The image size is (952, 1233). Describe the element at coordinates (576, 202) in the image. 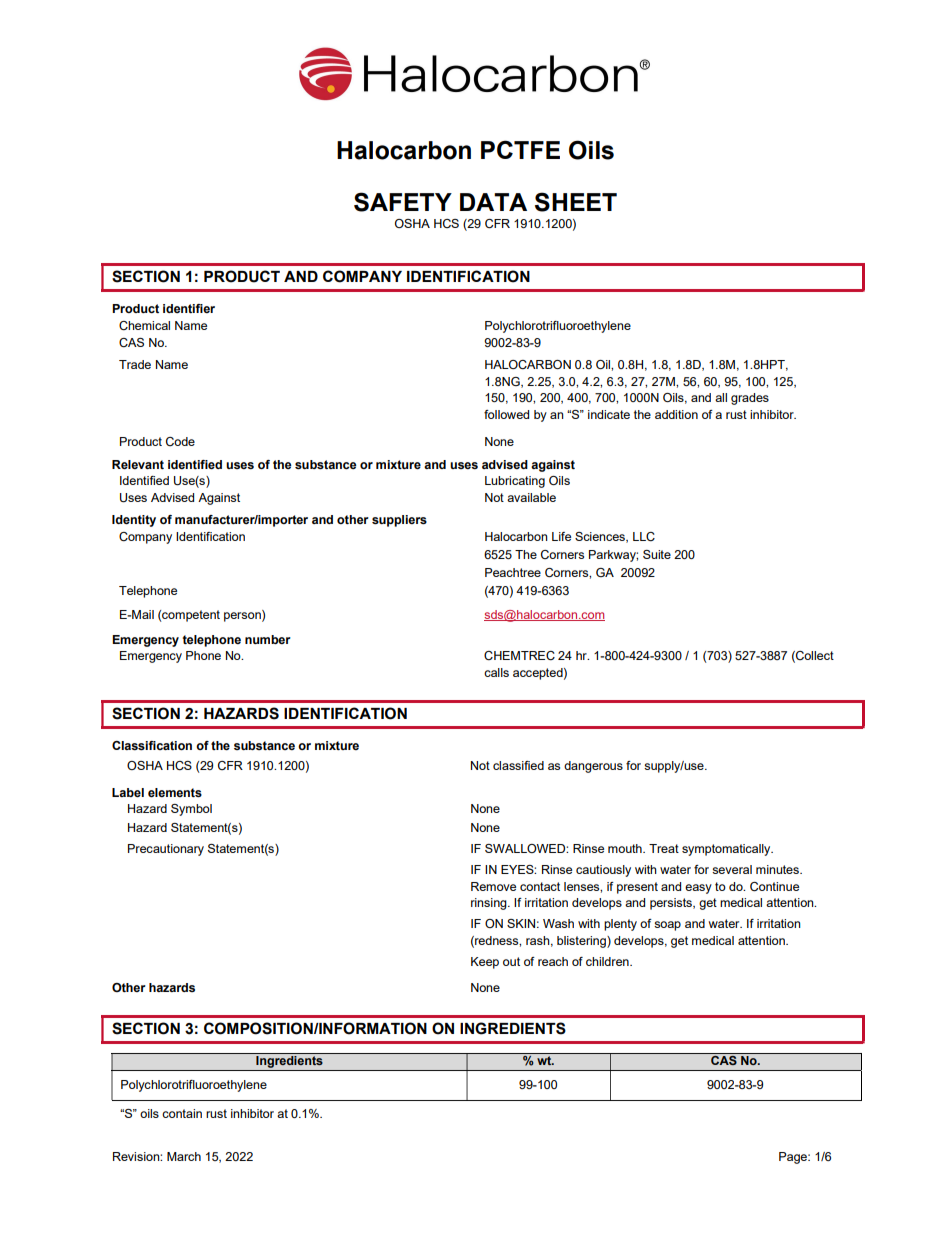

I see `SHEET` at that location.
